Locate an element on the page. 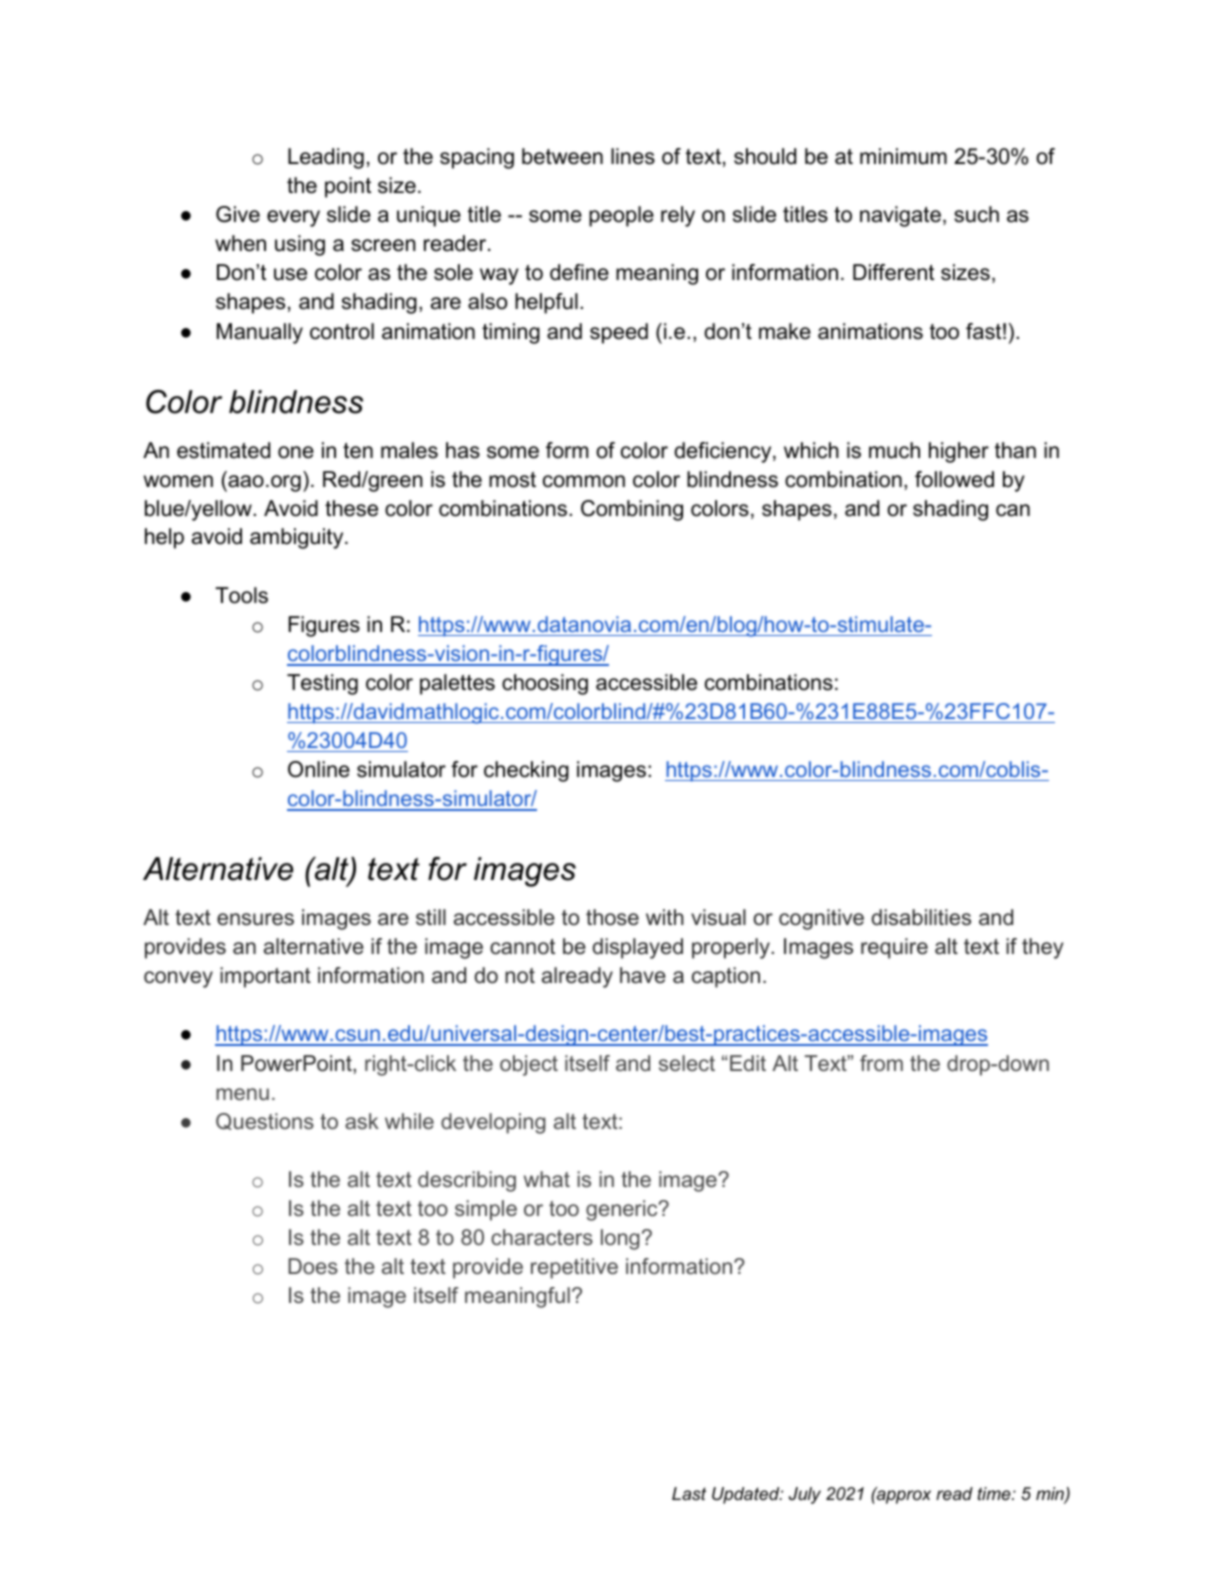  people is located at coordinates (621, 216).
